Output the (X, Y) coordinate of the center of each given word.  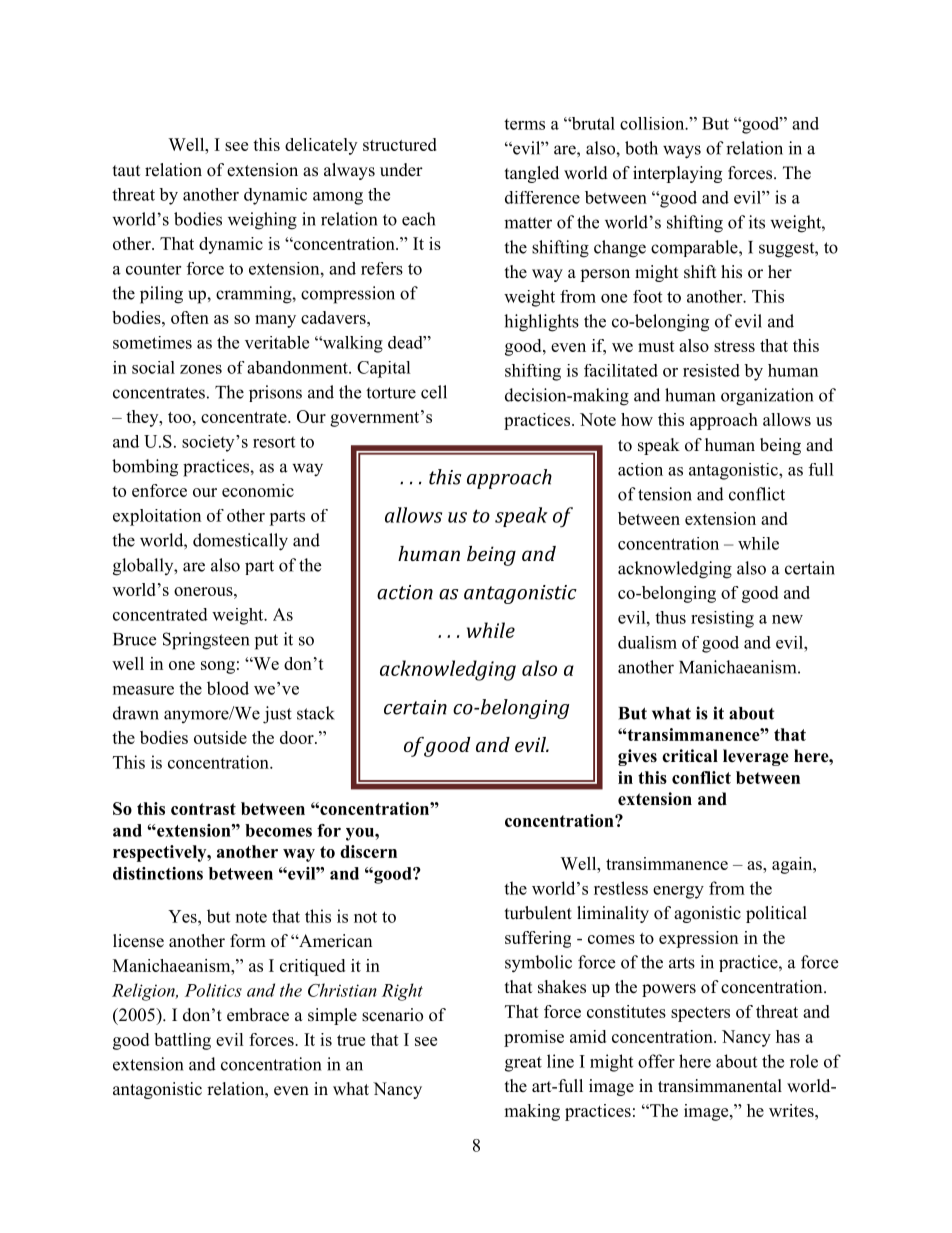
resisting (722, 619)
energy (678, 892)
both (641, 148)
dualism (647, 642)
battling (182, 1041)
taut (126, 171)
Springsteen (206, 641)
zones (201, 369)
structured (400, 144)
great (523, 1064)
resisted (711, 370)
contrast (203, 809)
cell (434, 392)
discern (368, 851)
